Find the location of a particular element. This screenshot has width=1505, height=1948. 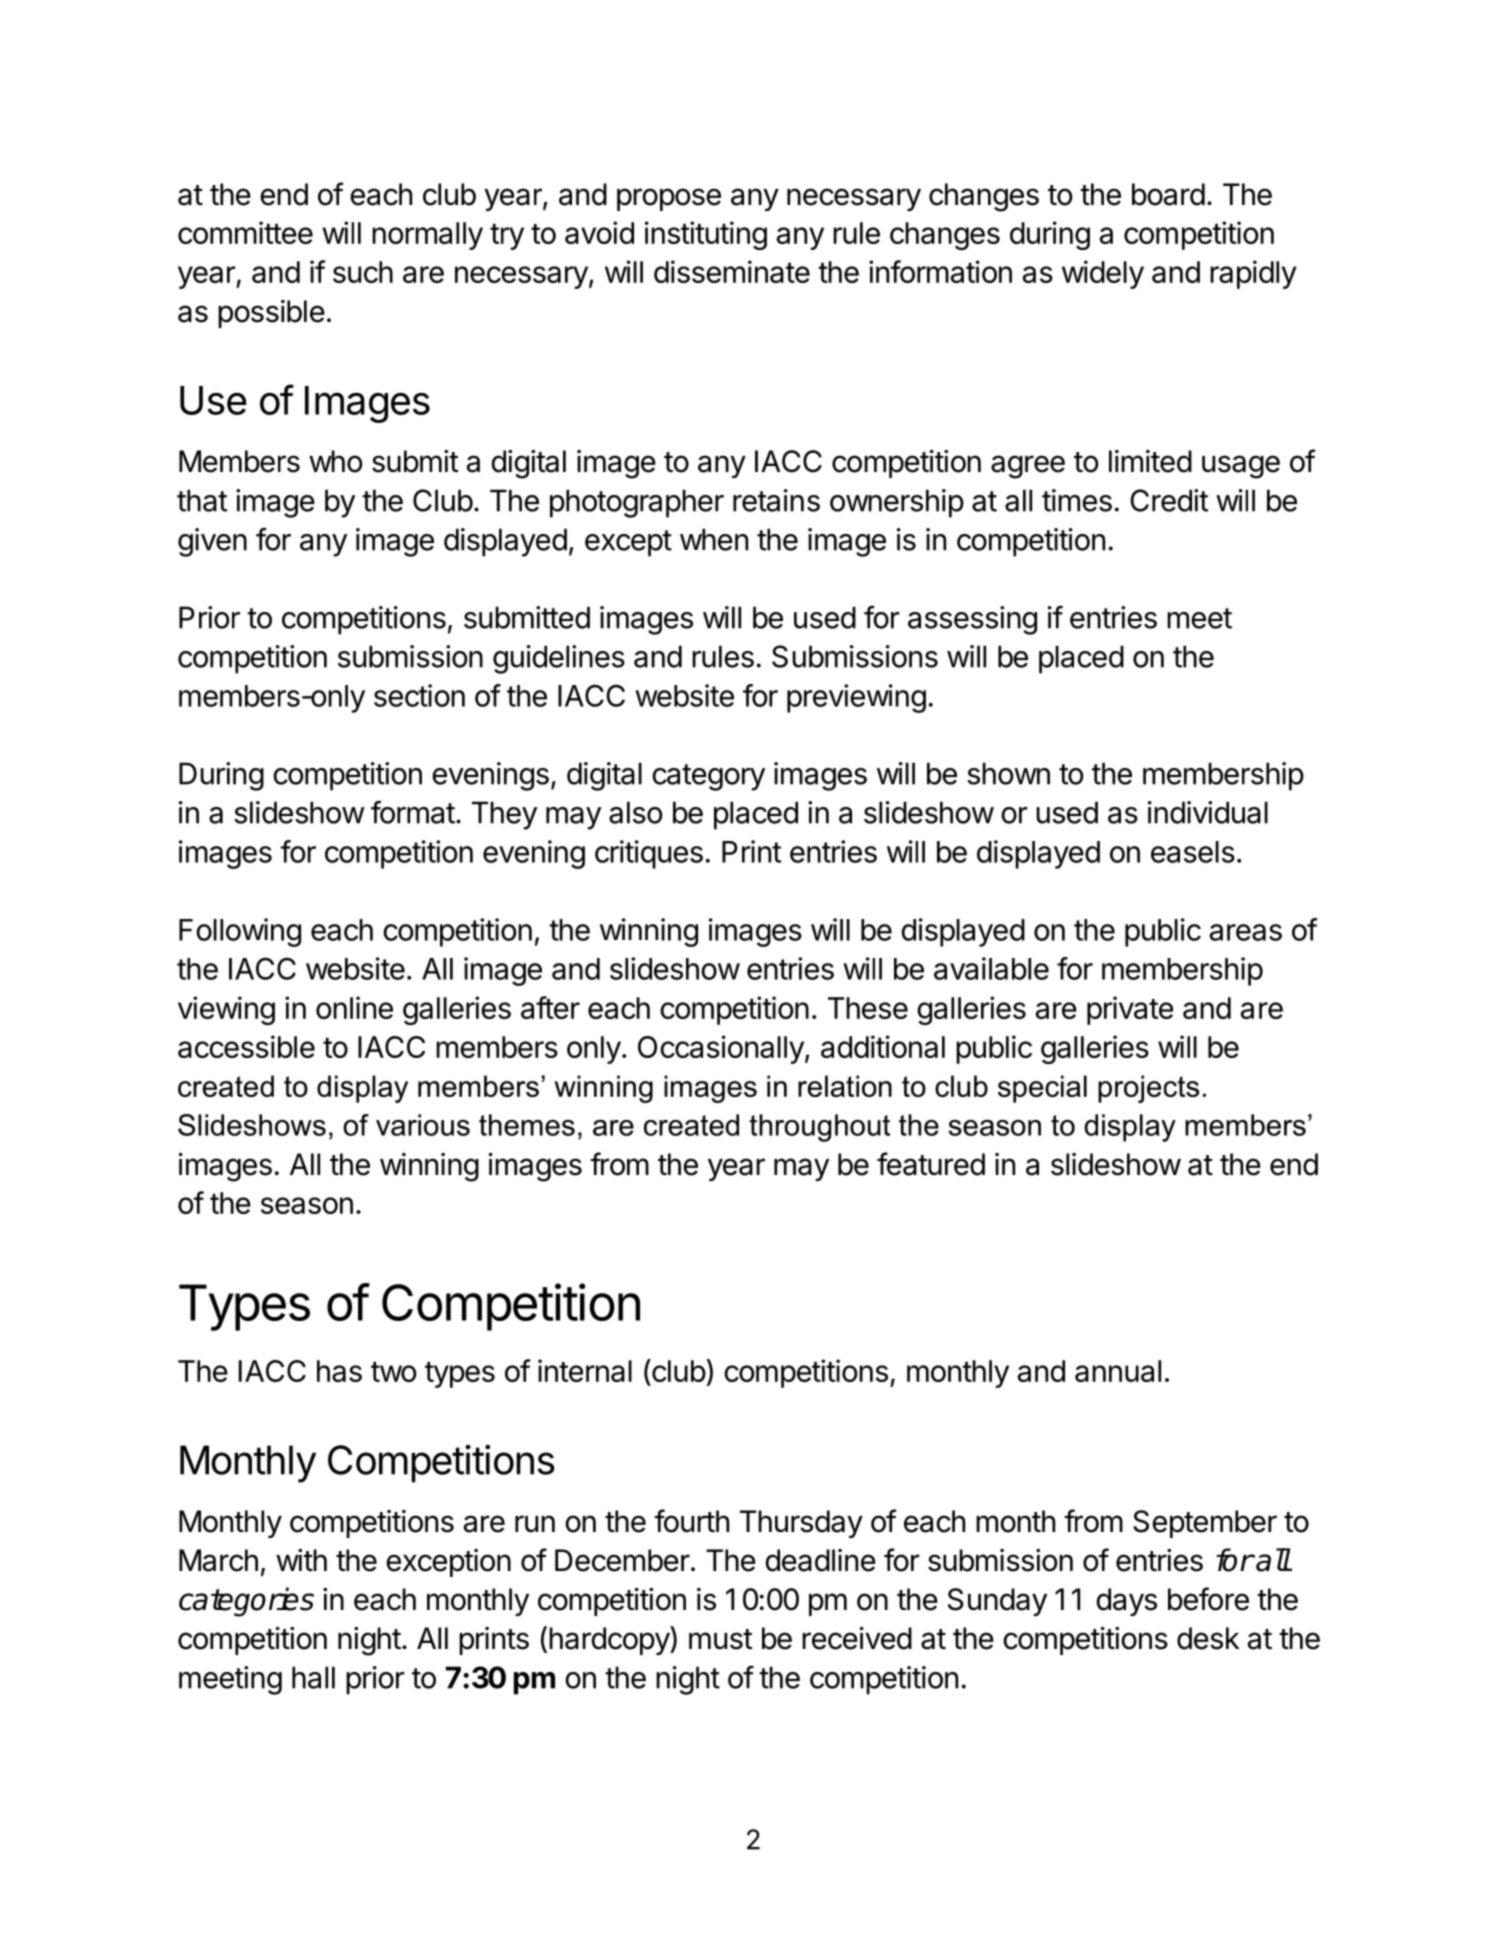

internal is located at coordinates (585, 1370).
